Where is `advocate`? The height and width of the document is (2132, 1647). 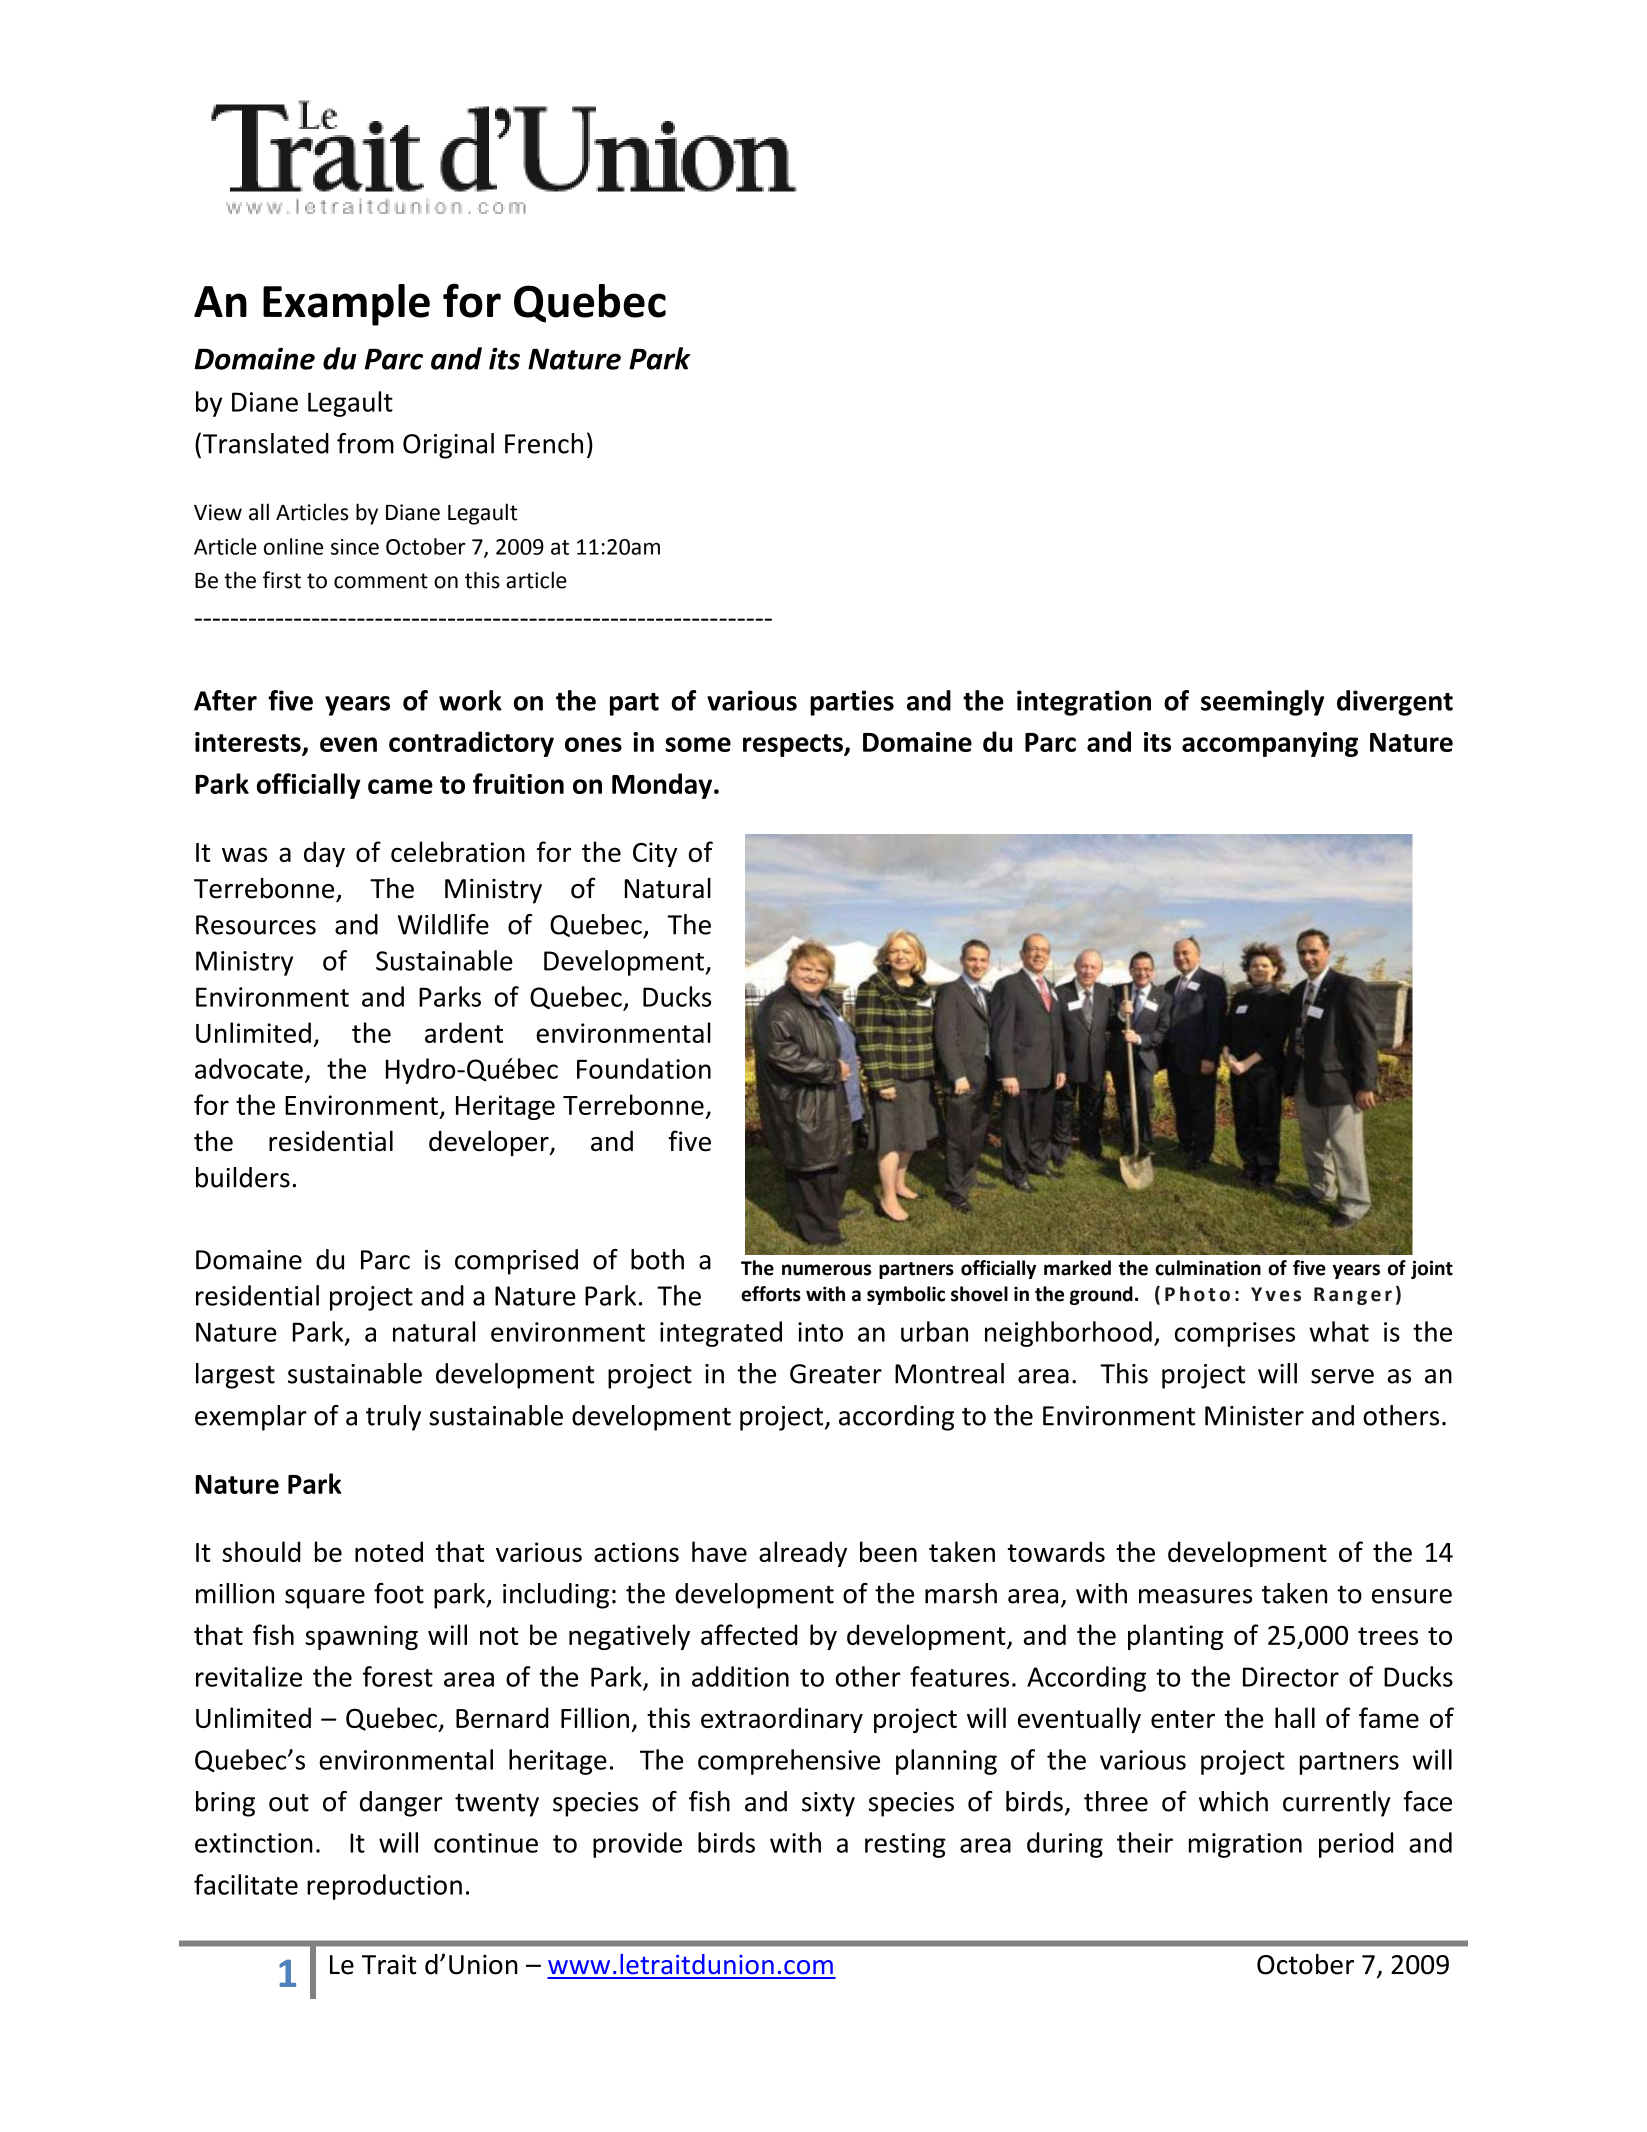 advocate is located at coordinates (249, 1068).
